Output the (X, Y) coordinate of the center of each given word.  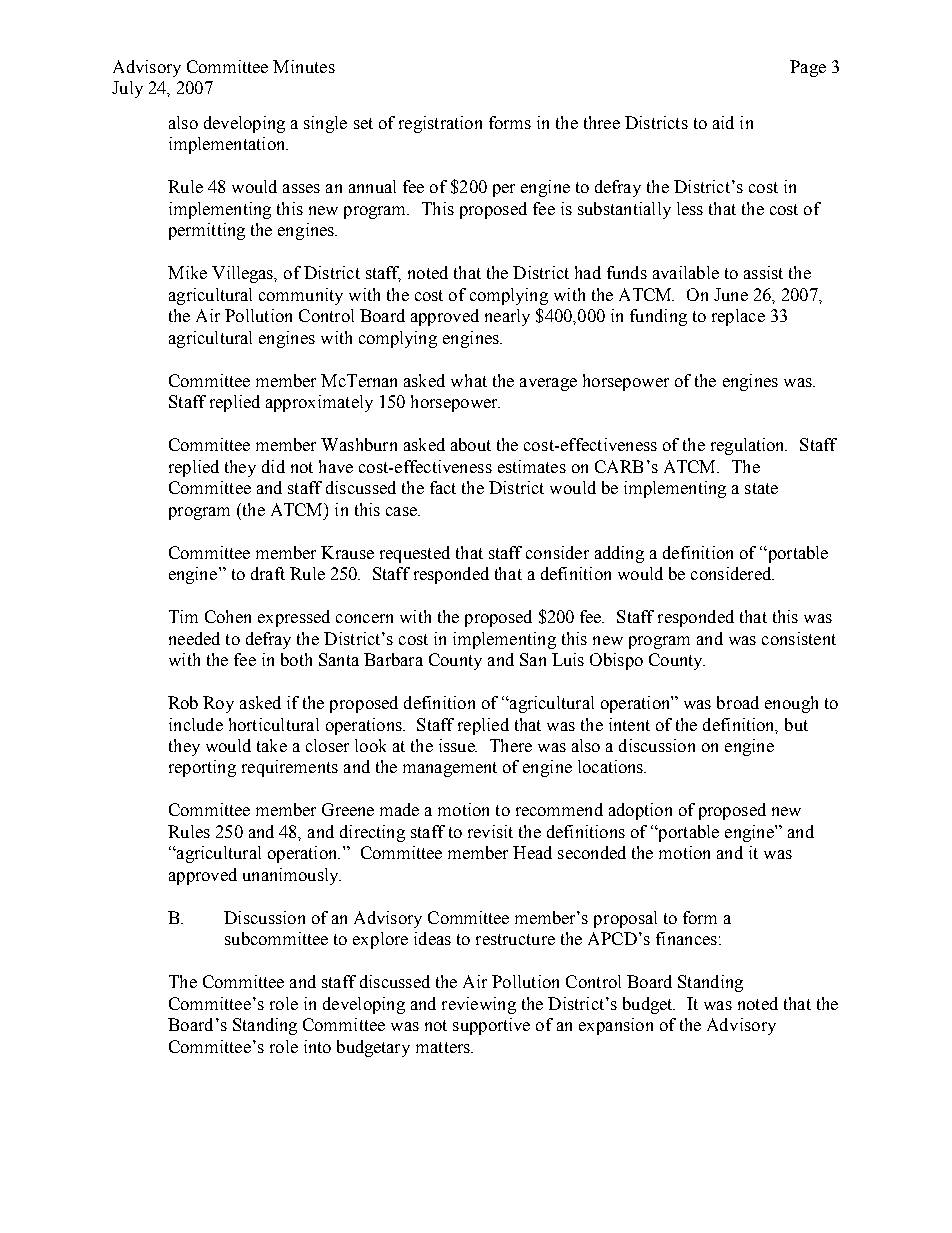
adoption (640, 811)
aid (723, 122)
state (761, 488)
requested (415, 554)
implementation (228, 145)
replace (738, 317)
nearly (507, 317)
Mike (187, 272)
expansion (616, 1026)
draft (268, 573)
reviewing (479, 1005)
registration (440, 124)
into (317, 1046)
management (450, 769)
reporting (202, 768)
